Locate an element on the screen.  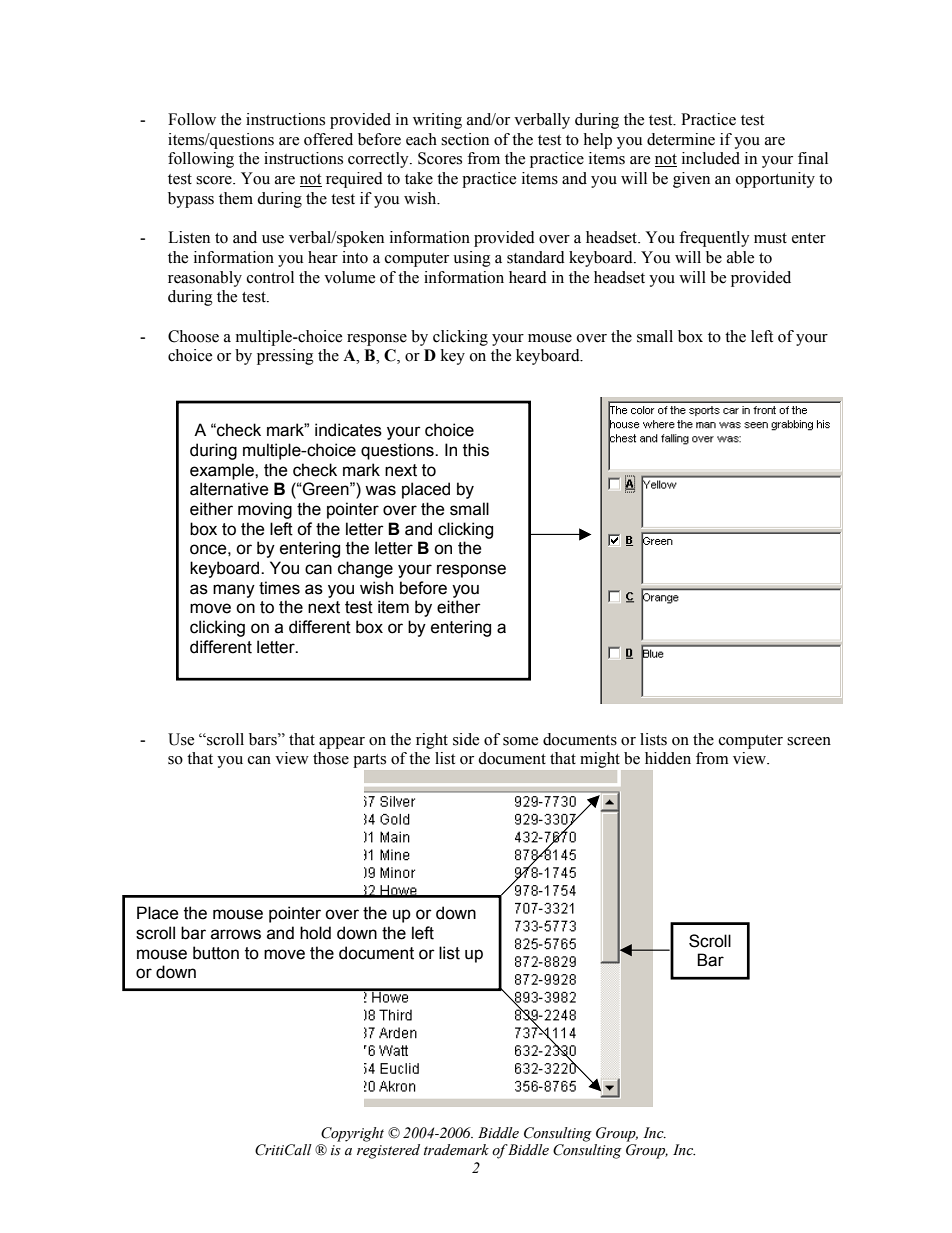
hold is located at coordinates (315, 933).
